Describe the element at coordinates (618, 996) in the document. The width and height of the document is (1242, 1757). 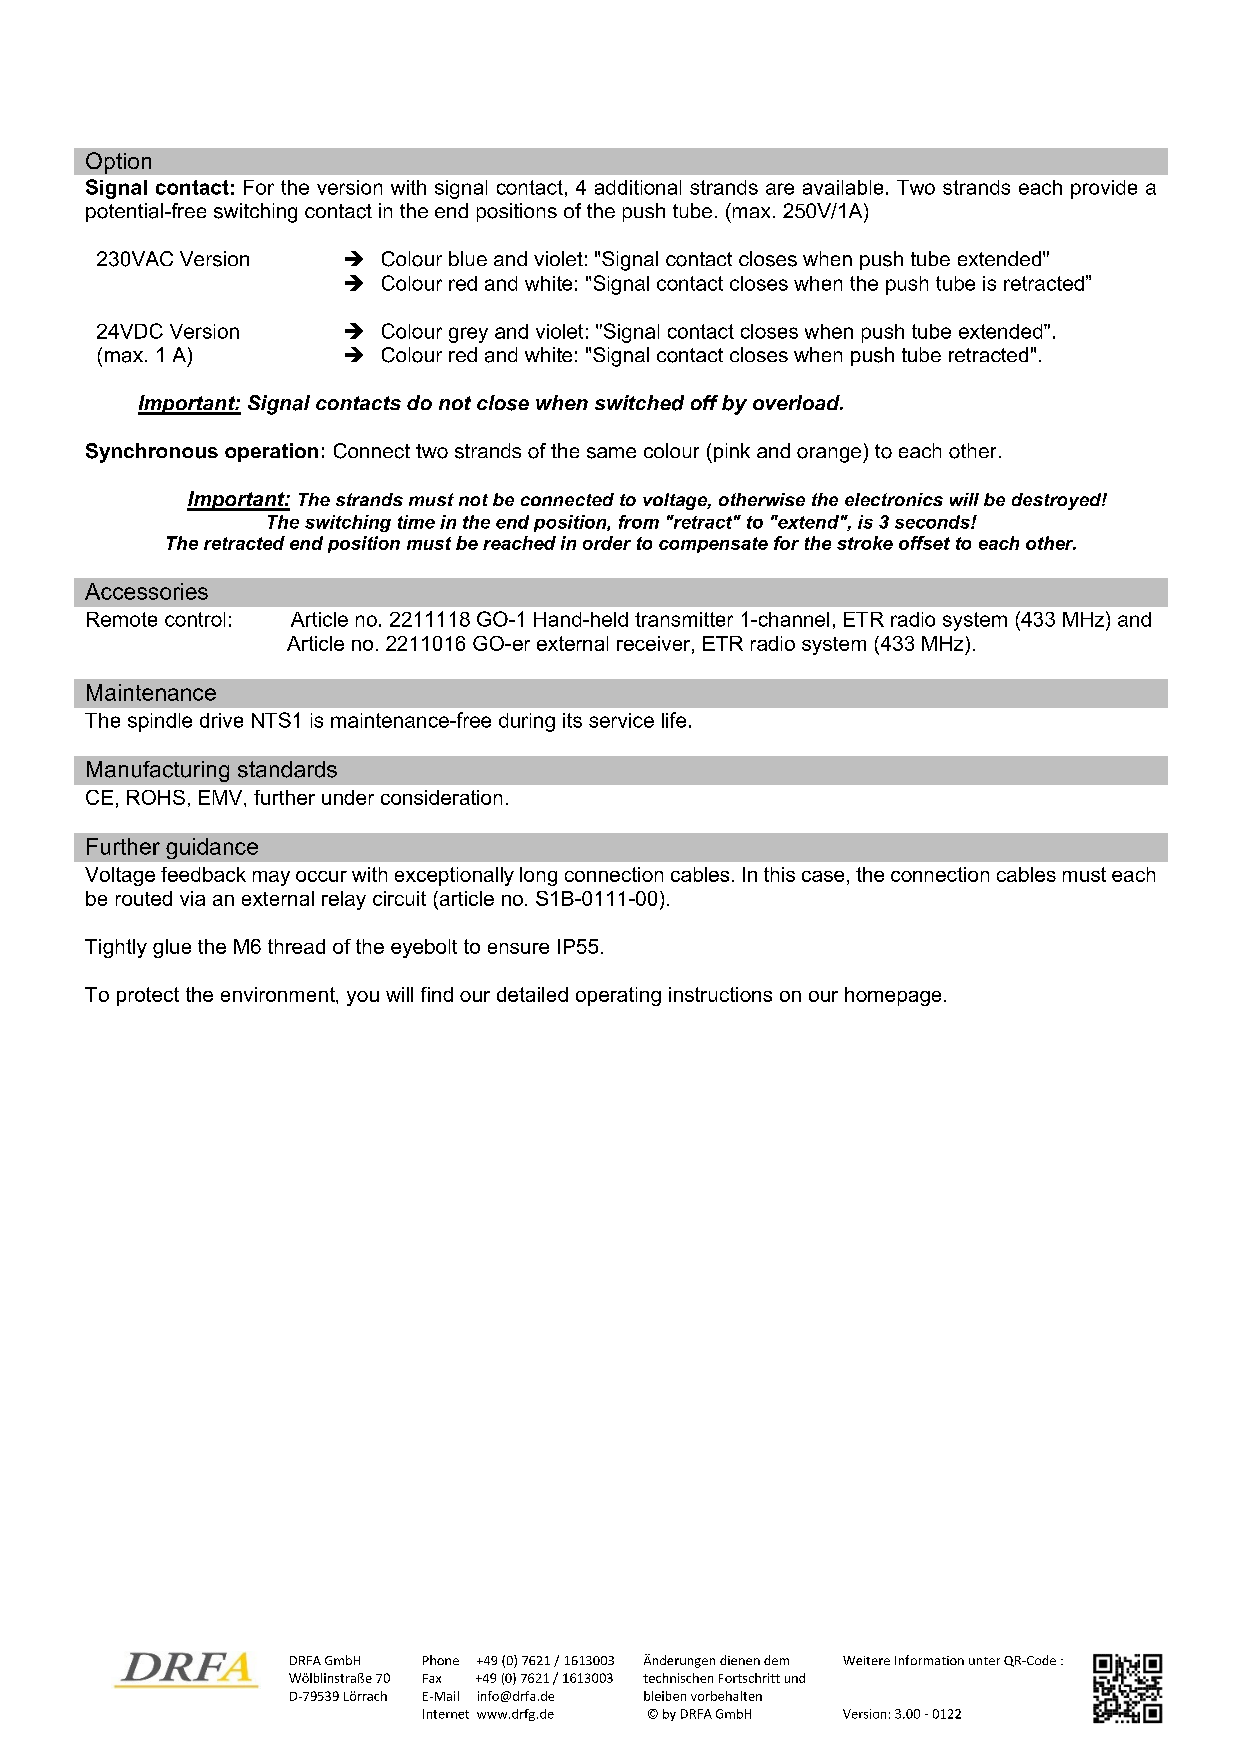
I see `operating` at that location.
